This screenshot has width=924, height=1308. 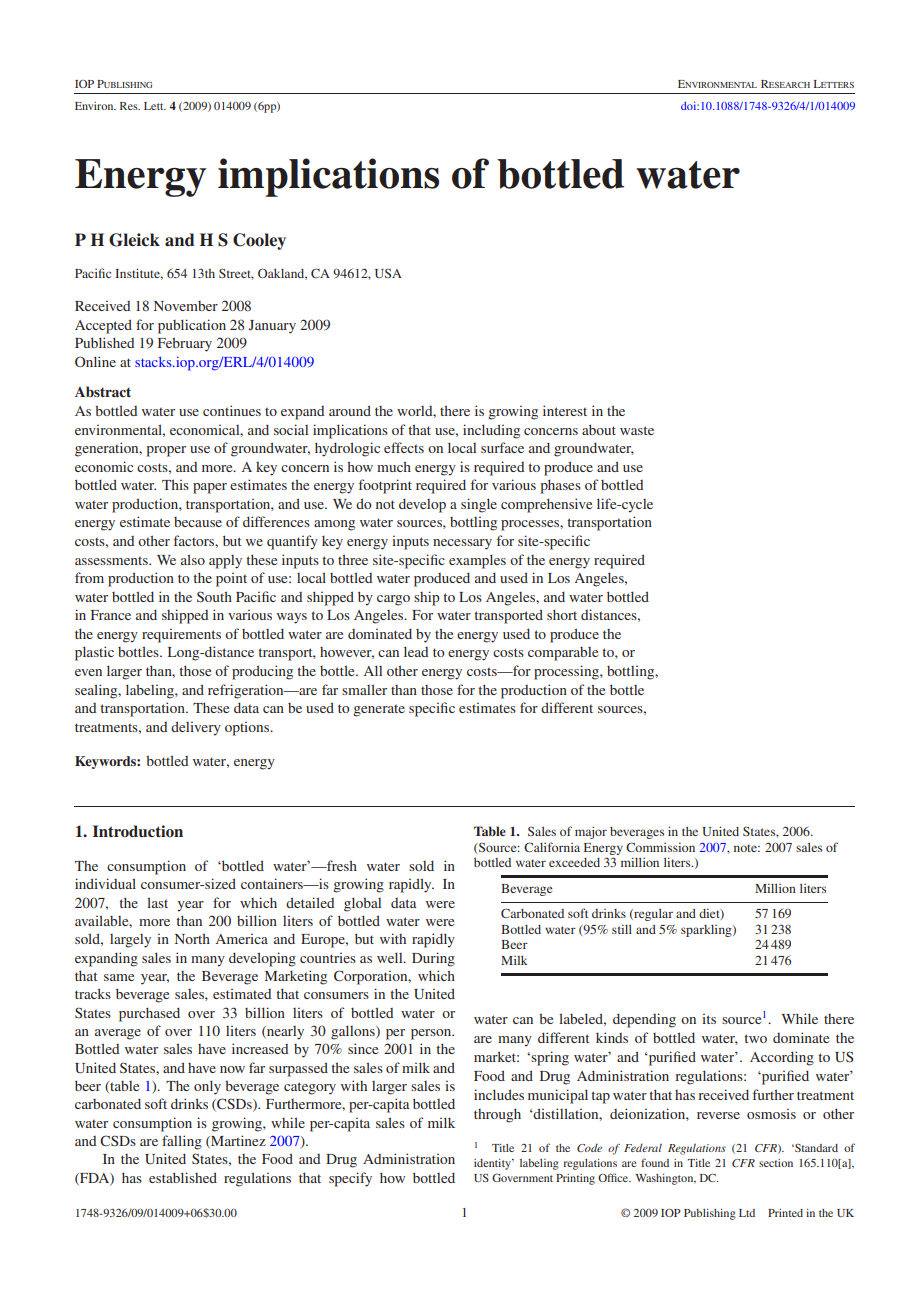 What do you see at coordinates (183, 1177) in the screenshot?
I see `established` at bounding box center [183, 1177].
